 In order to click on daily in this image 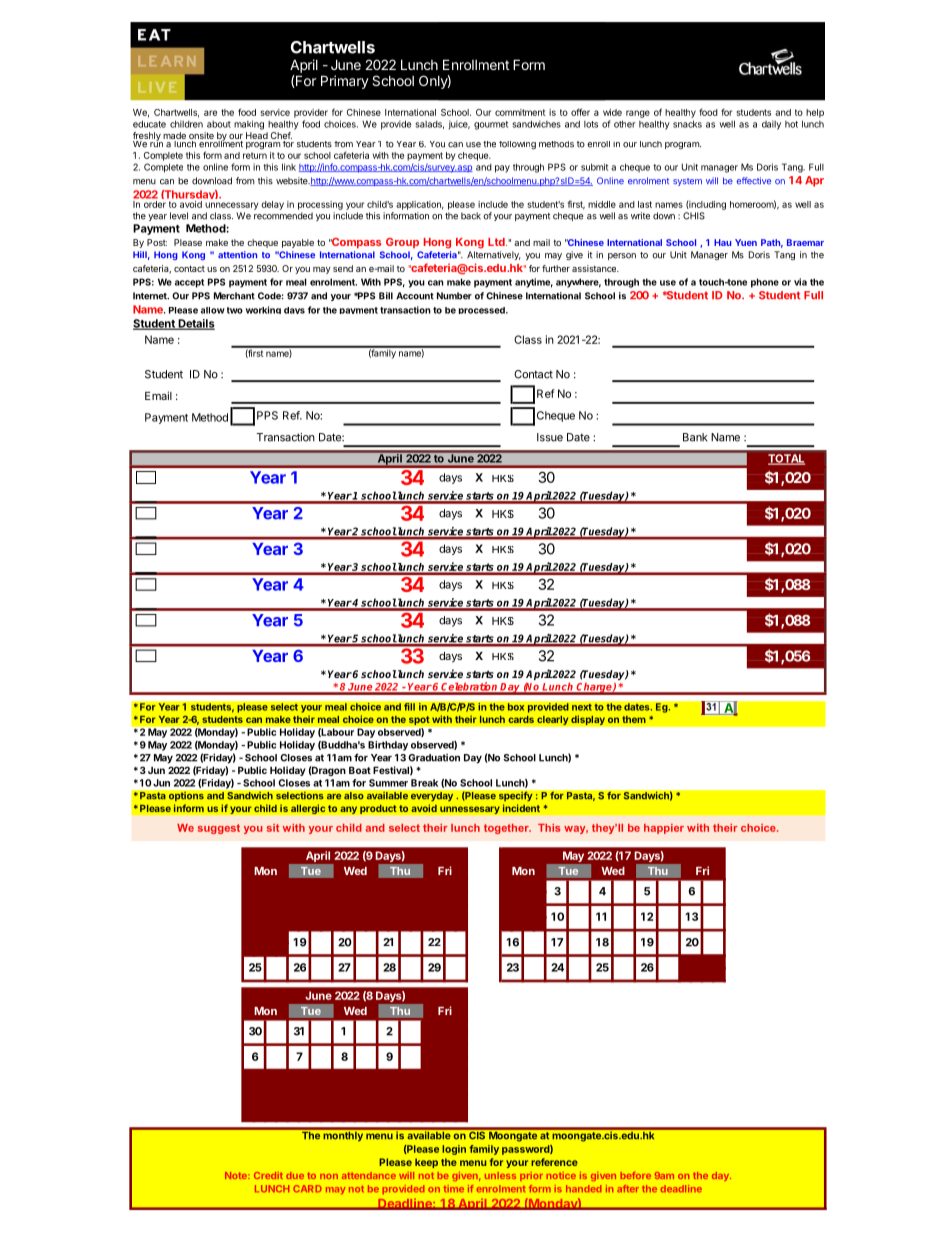, I will do `click(771, 125)`.
